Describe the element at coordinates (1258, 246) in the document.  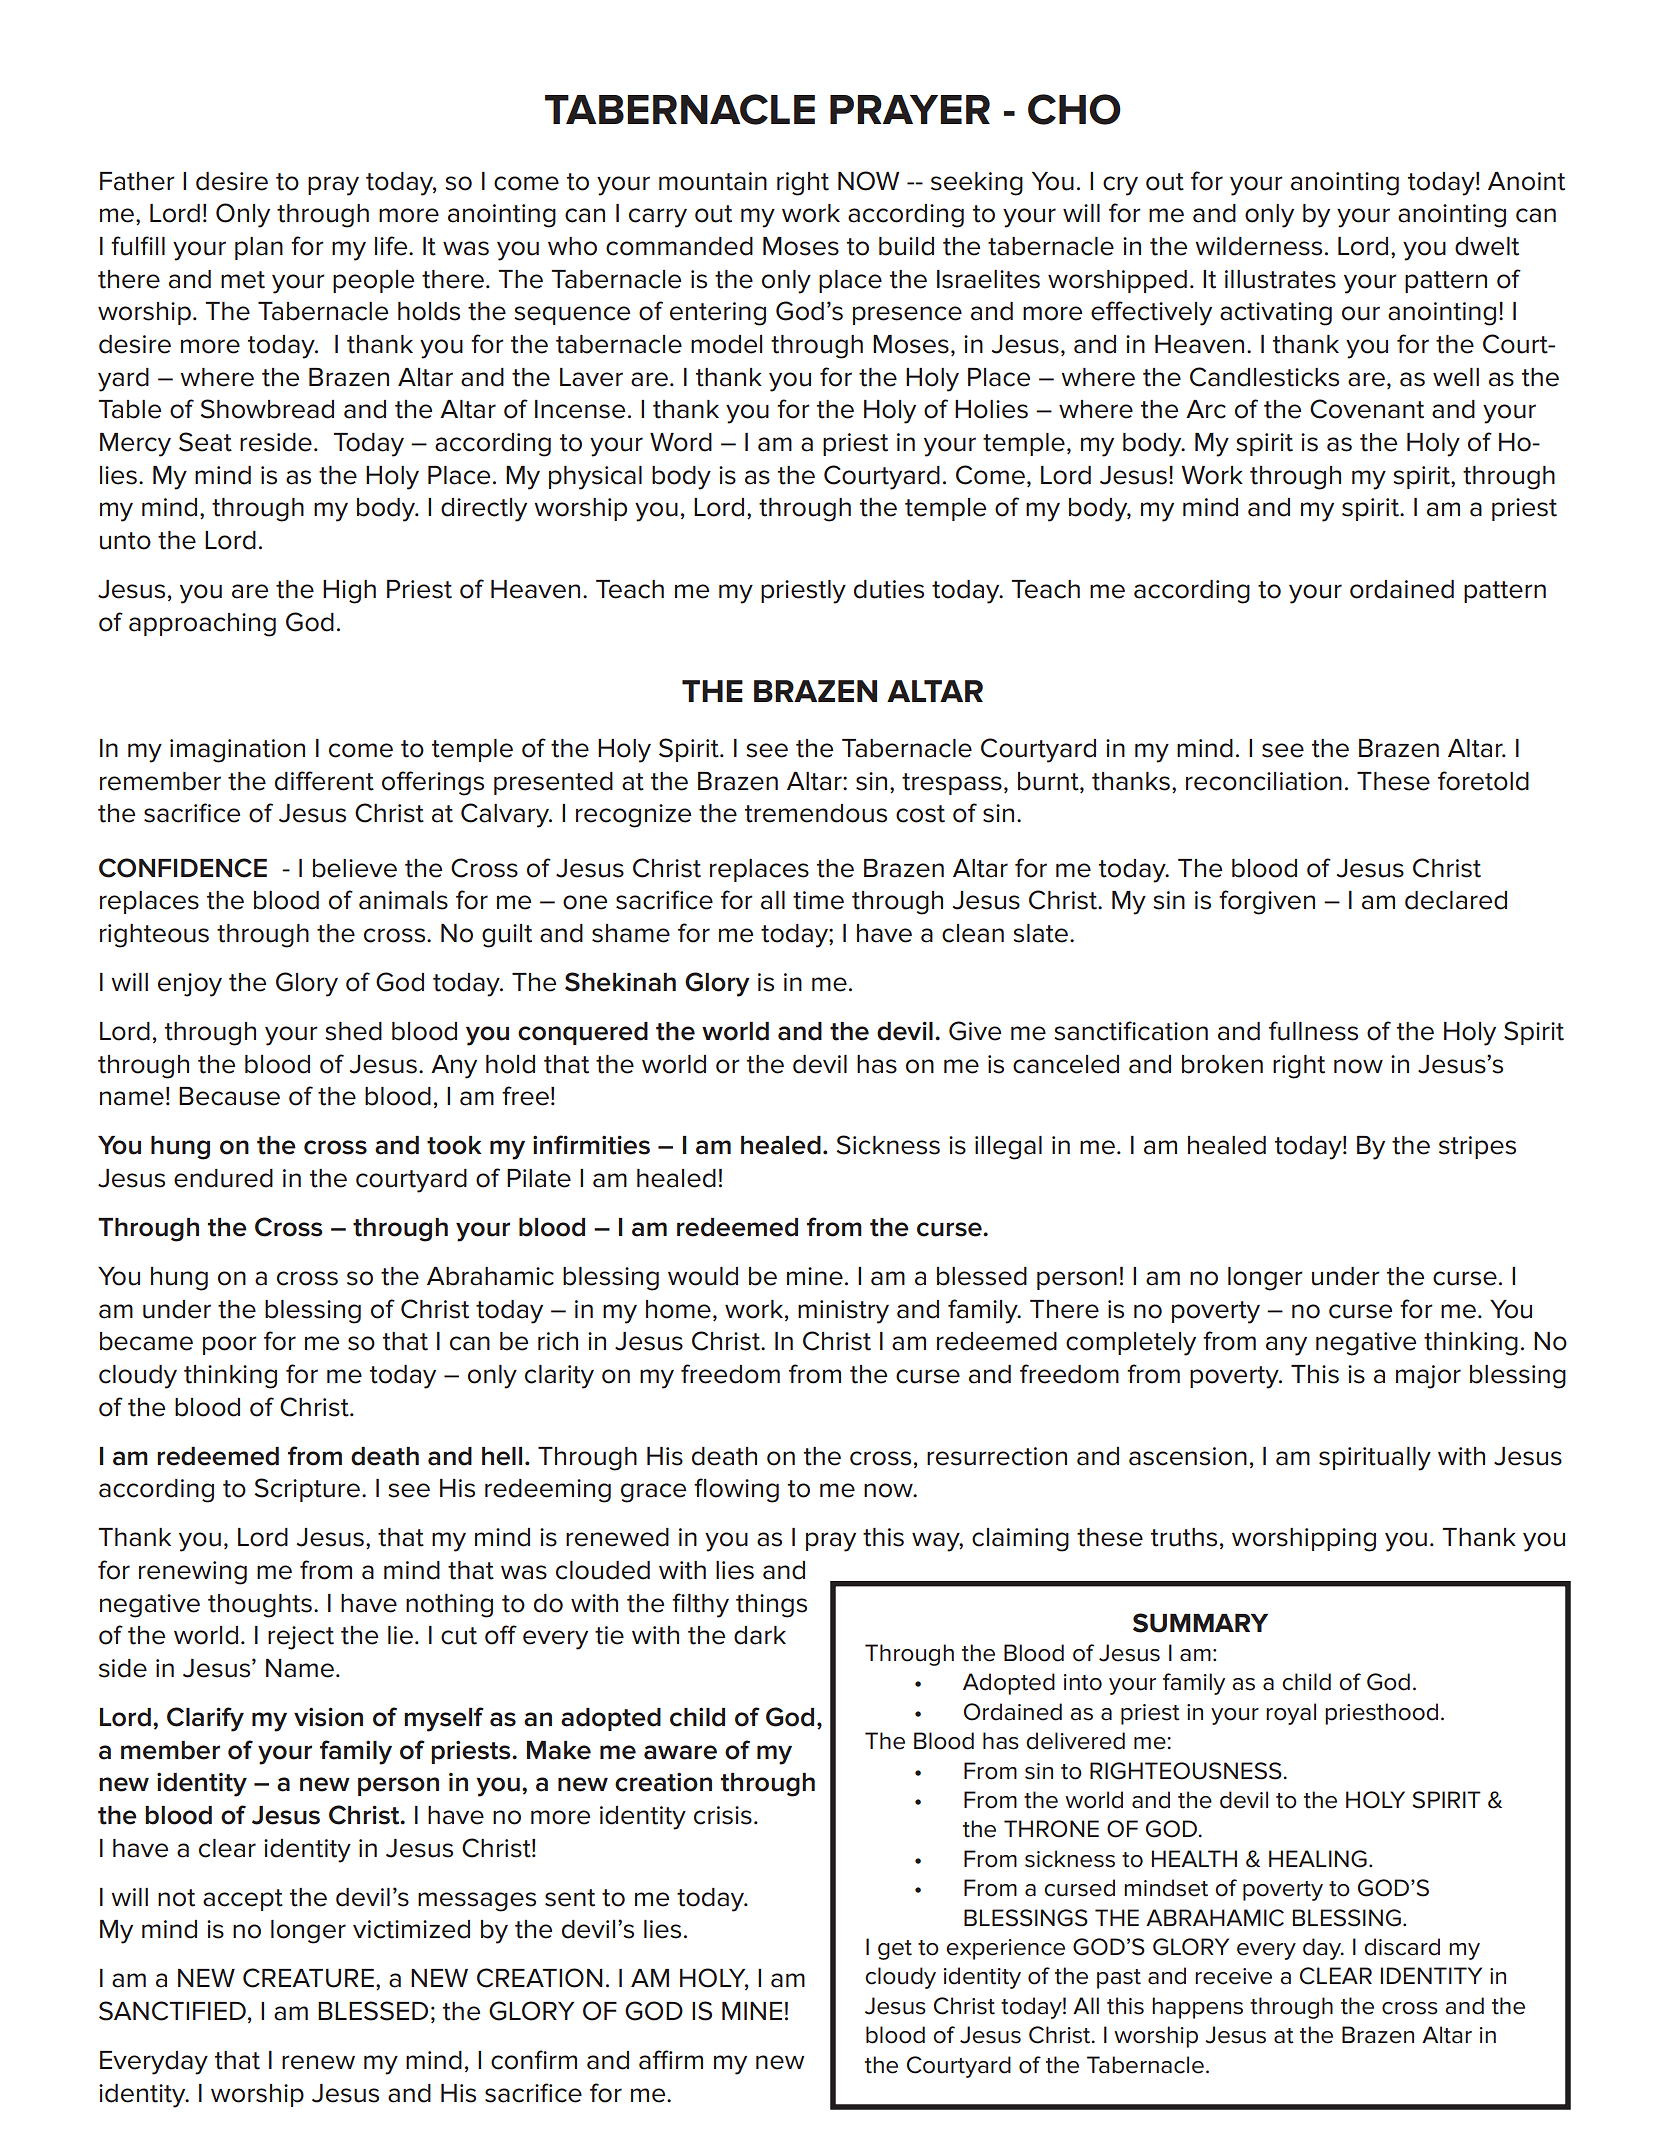
I see `wilderness` at that location.
